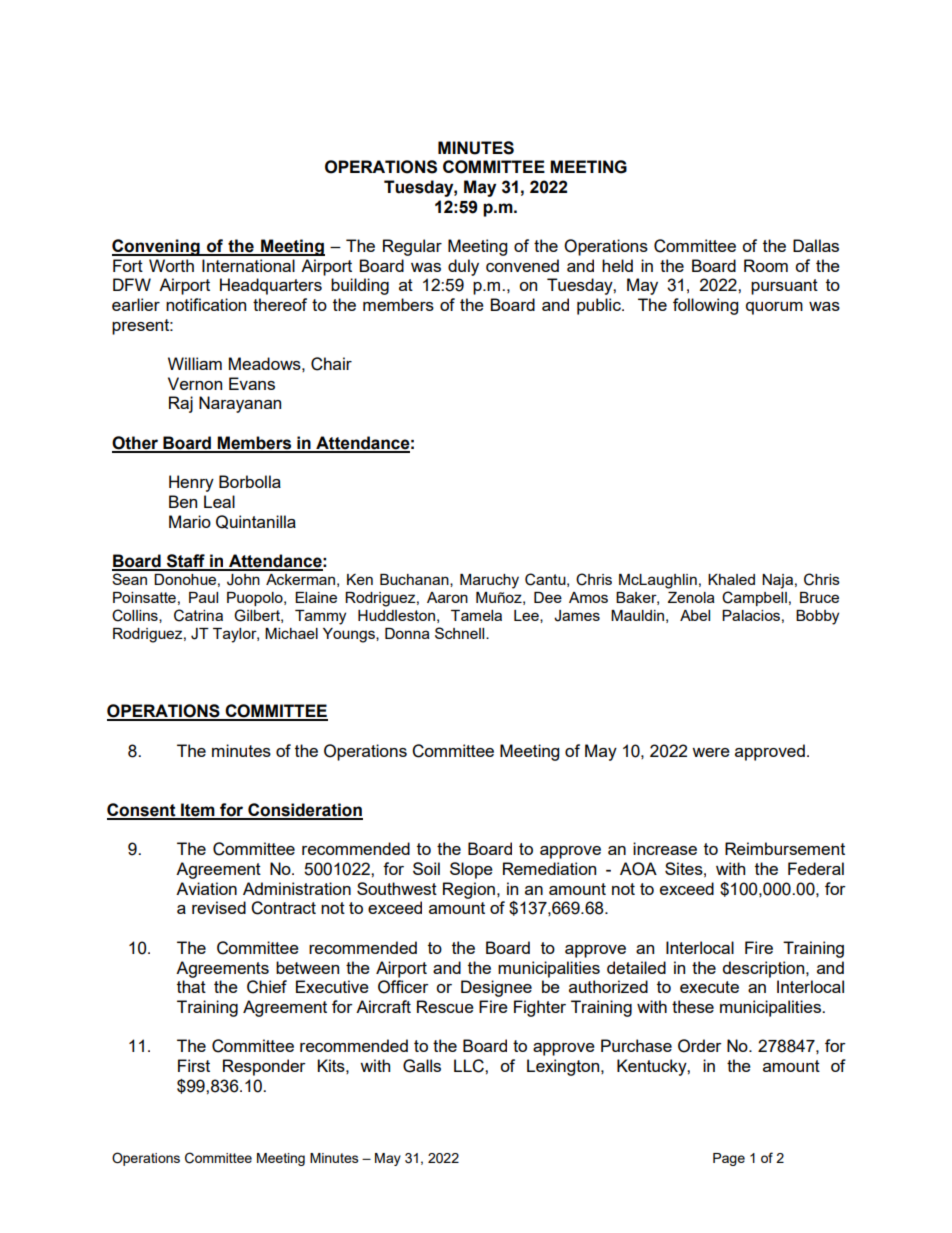 The image size is (952, 1233). I want to click on Reimbursement, so click(785, 848).
